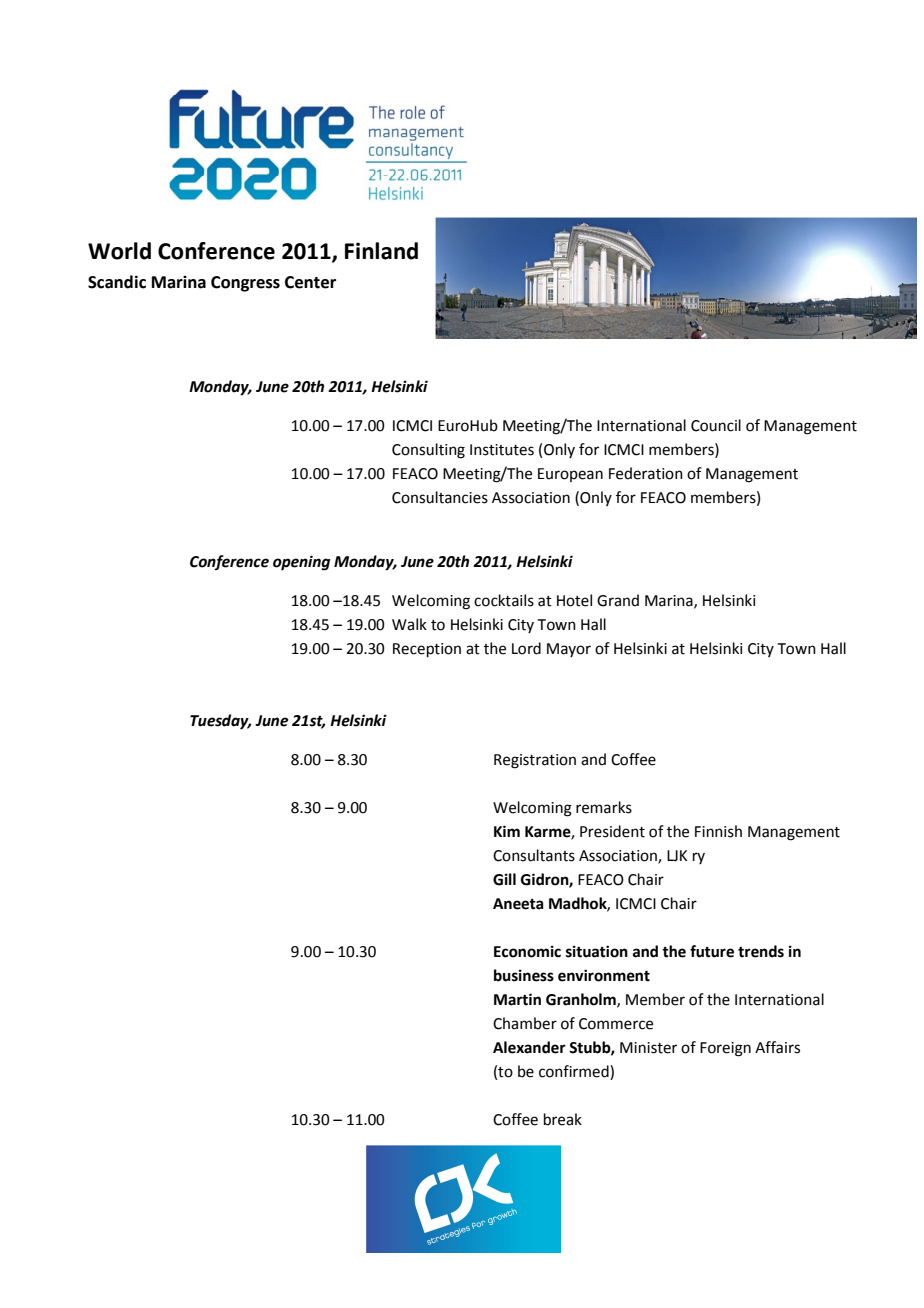 Image resolution: width=924 pixels, height=1308 pixels. What do you see at coordinates (245, 284) in the screenshot?
I see `Congress` at bounding box center [245, 284].
